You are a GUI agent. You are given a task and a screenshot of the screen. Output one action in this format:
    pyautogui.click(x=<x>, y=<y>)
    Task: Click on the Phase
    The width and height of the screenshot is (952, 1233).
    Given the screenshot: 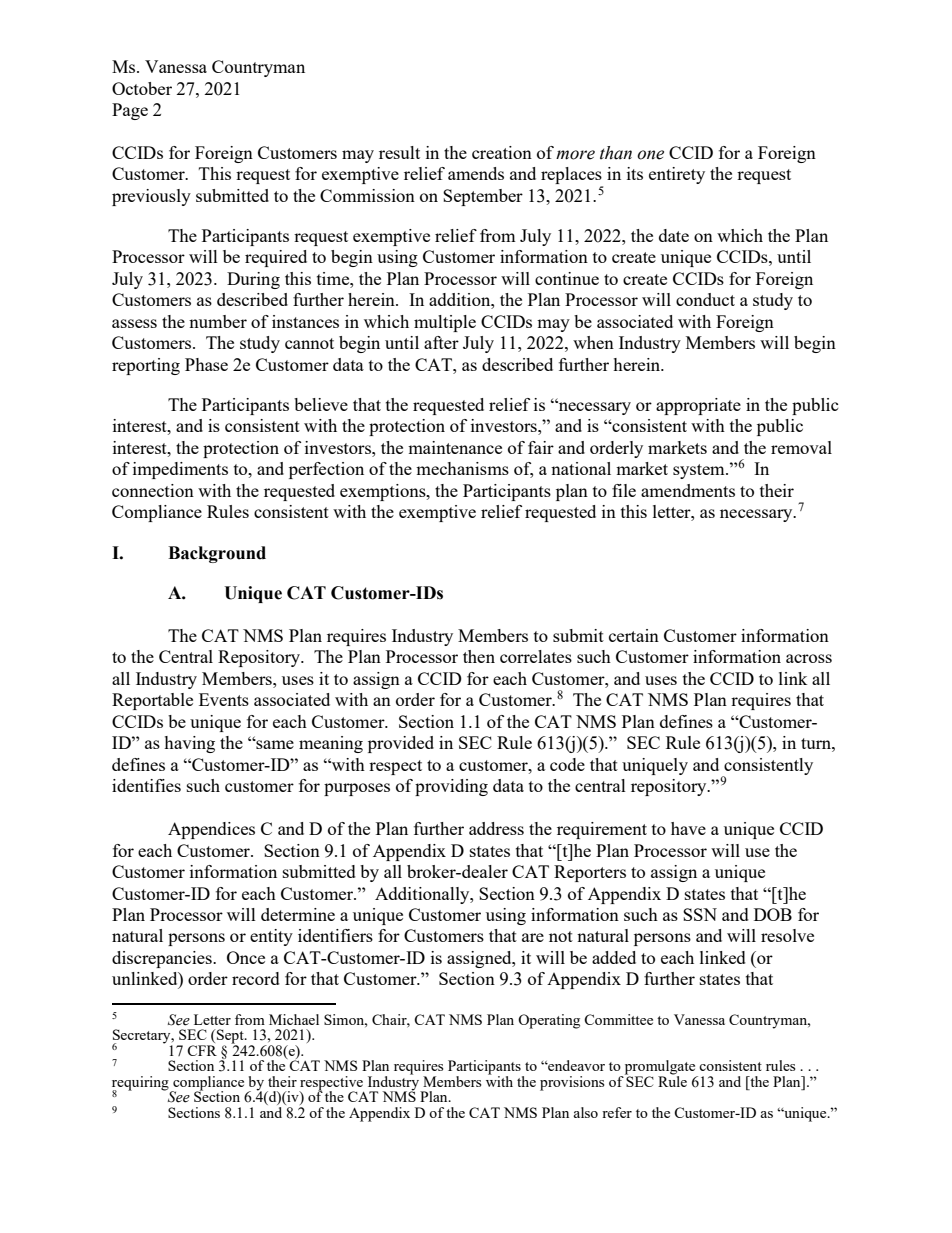 What is the action you would take?
    pyautogui.click(x=206, y=364)
